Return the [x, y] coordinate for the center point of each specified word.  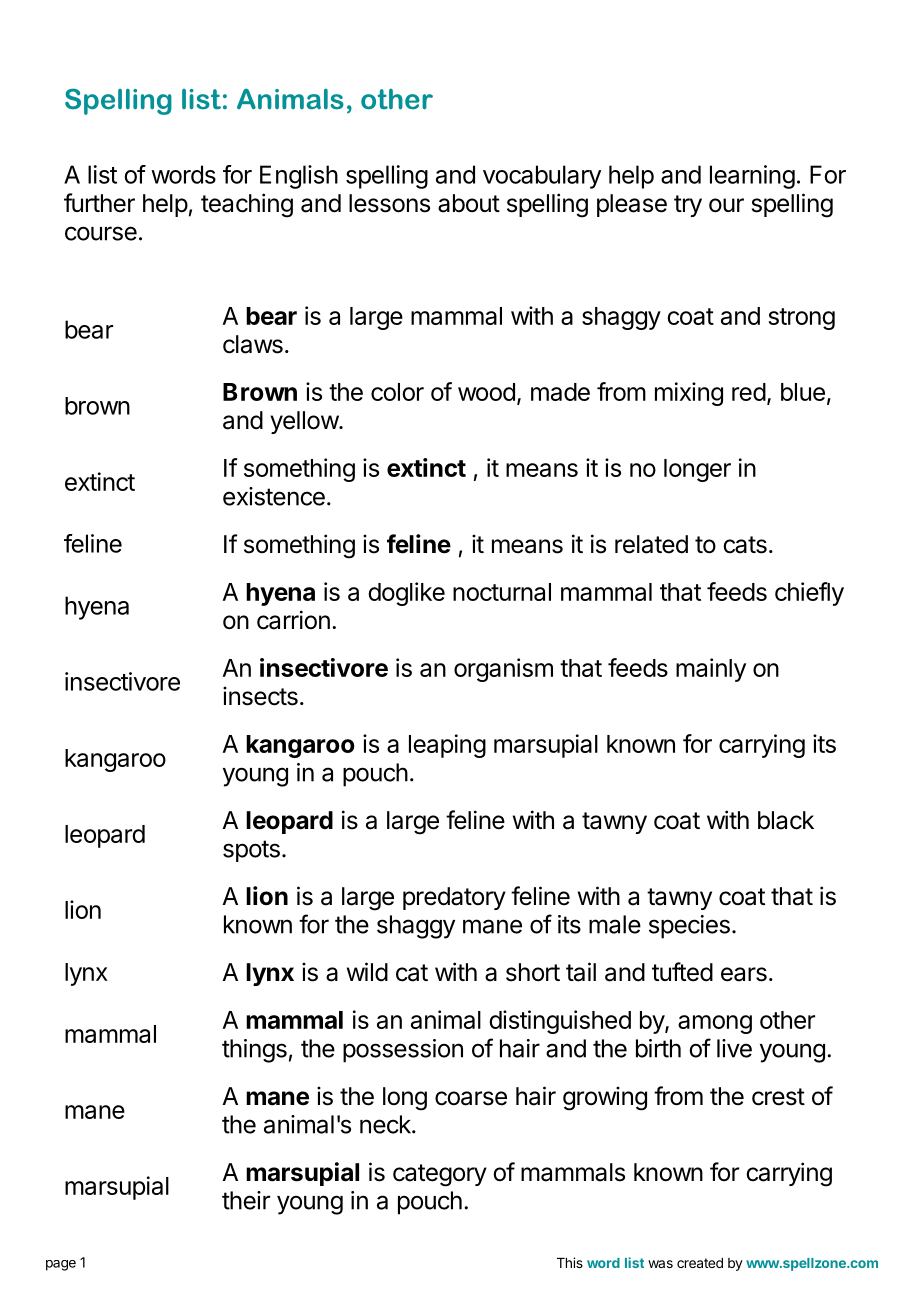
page [61, 1265]
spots [251, 851]
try [688, 206]
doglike [406, 594]
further [99, 203]
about [469, 203]
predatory [454, 898]
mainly [711, 670]
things [254, 1051]
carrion [293, 620]
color [397, 392]
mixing [689, 394]
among [715, 1024]
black [786, 820]
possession [403, 1051]
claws [253, 344]
